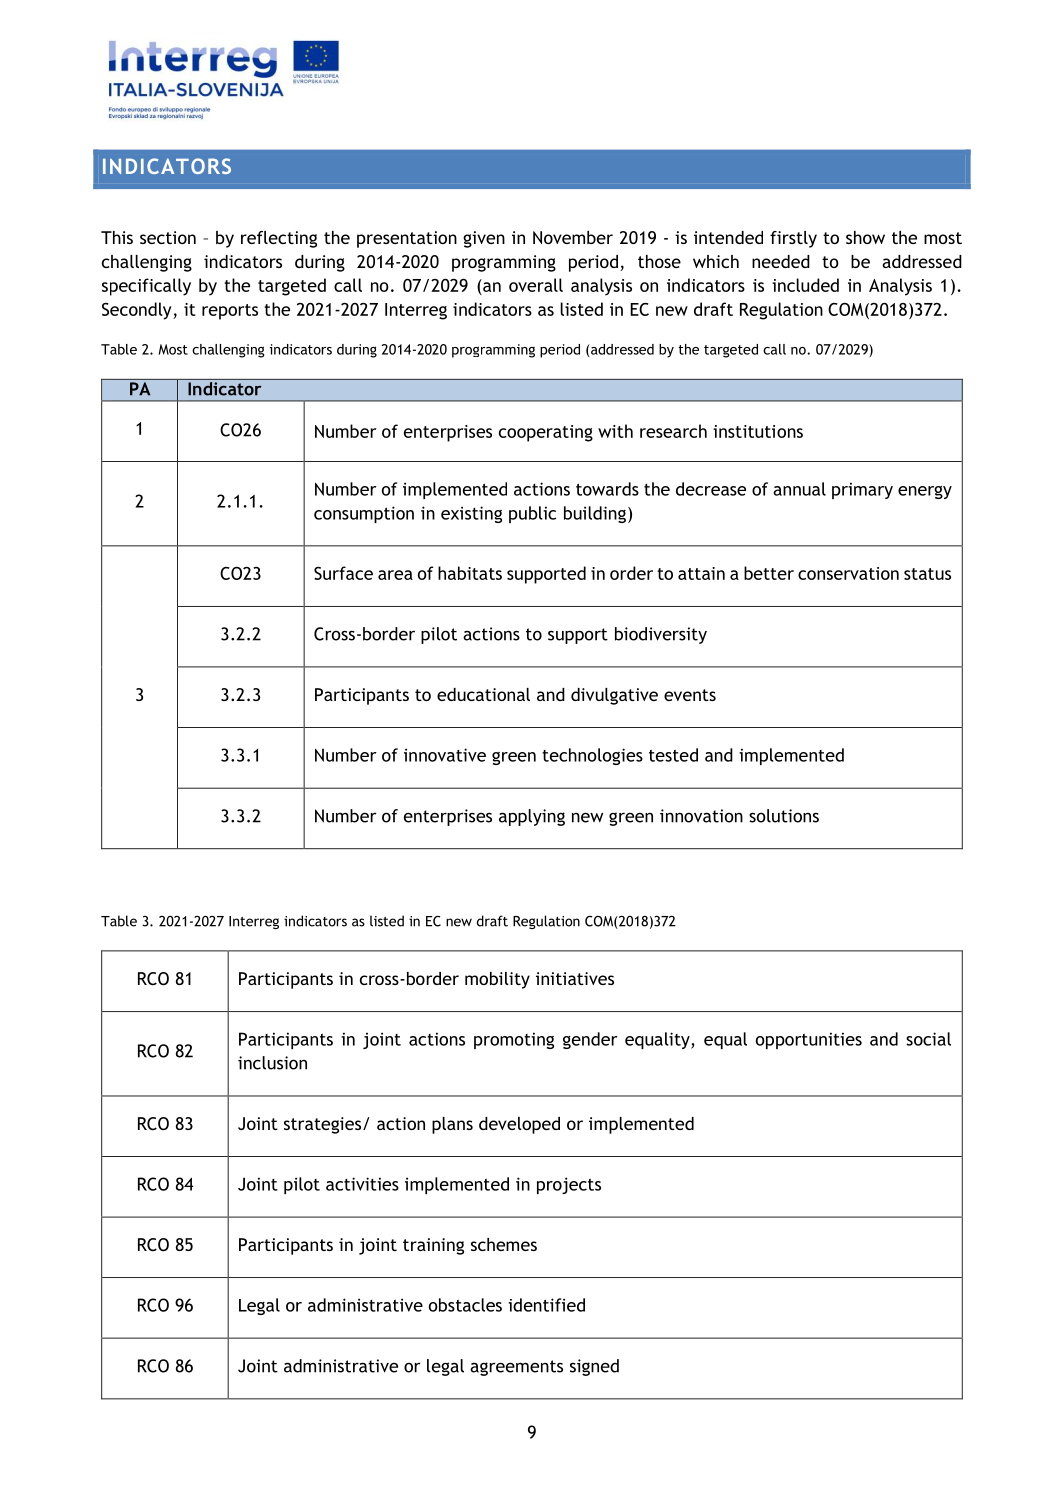 The image size is (1064, 1506). Describe the element at coordinates (532, 514) in the screenshot. I see `public` at that location.
